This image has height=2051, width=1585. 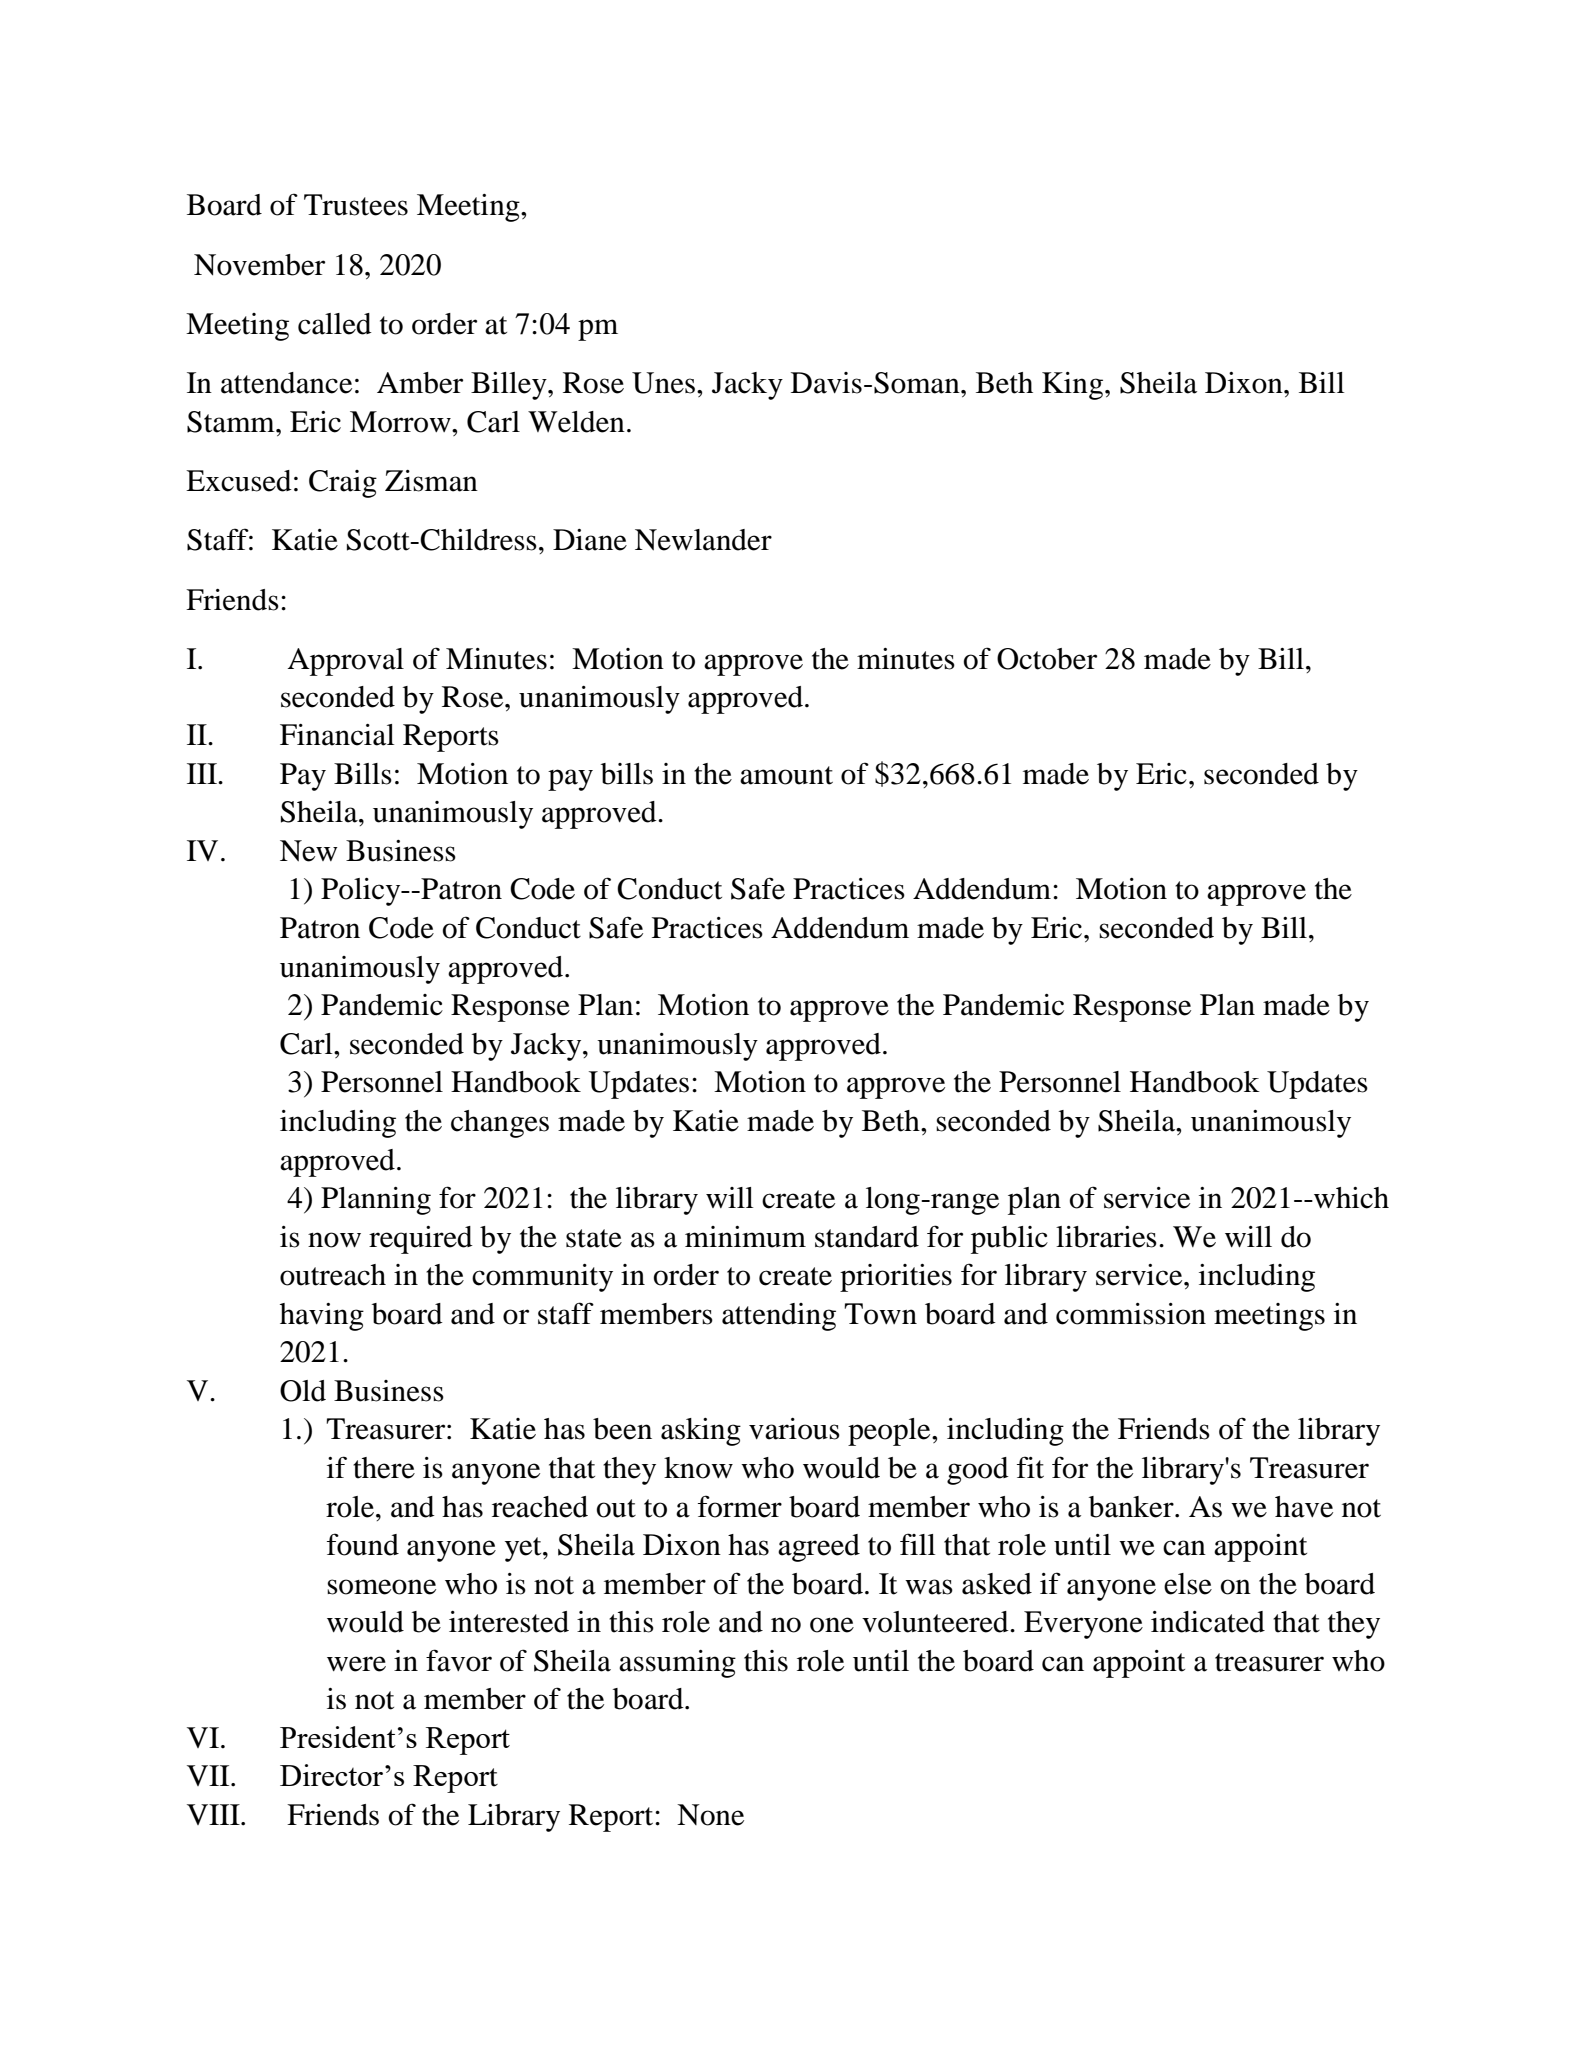 What do you see at coordinates (1106, 1237) in the image?
I see `libraries` at bounding box center [1106, 1237].
